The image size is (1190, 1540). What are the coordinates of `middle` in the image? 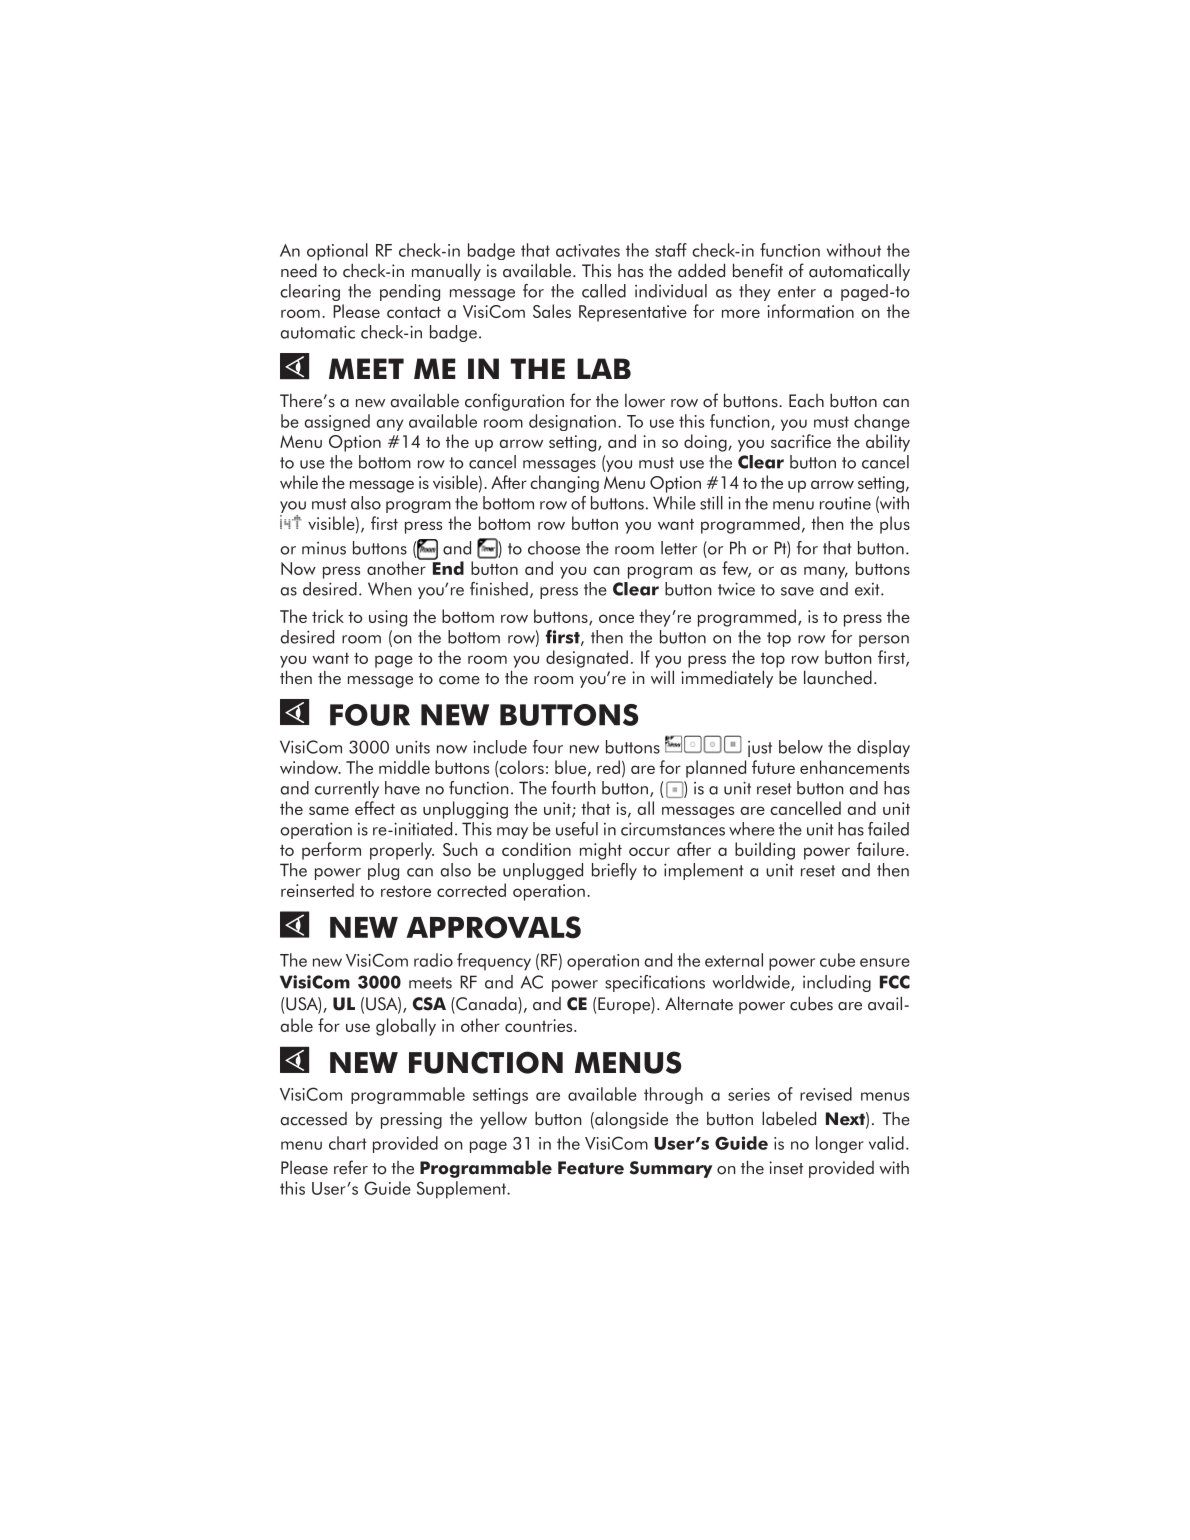 It's located at (404, 767).
